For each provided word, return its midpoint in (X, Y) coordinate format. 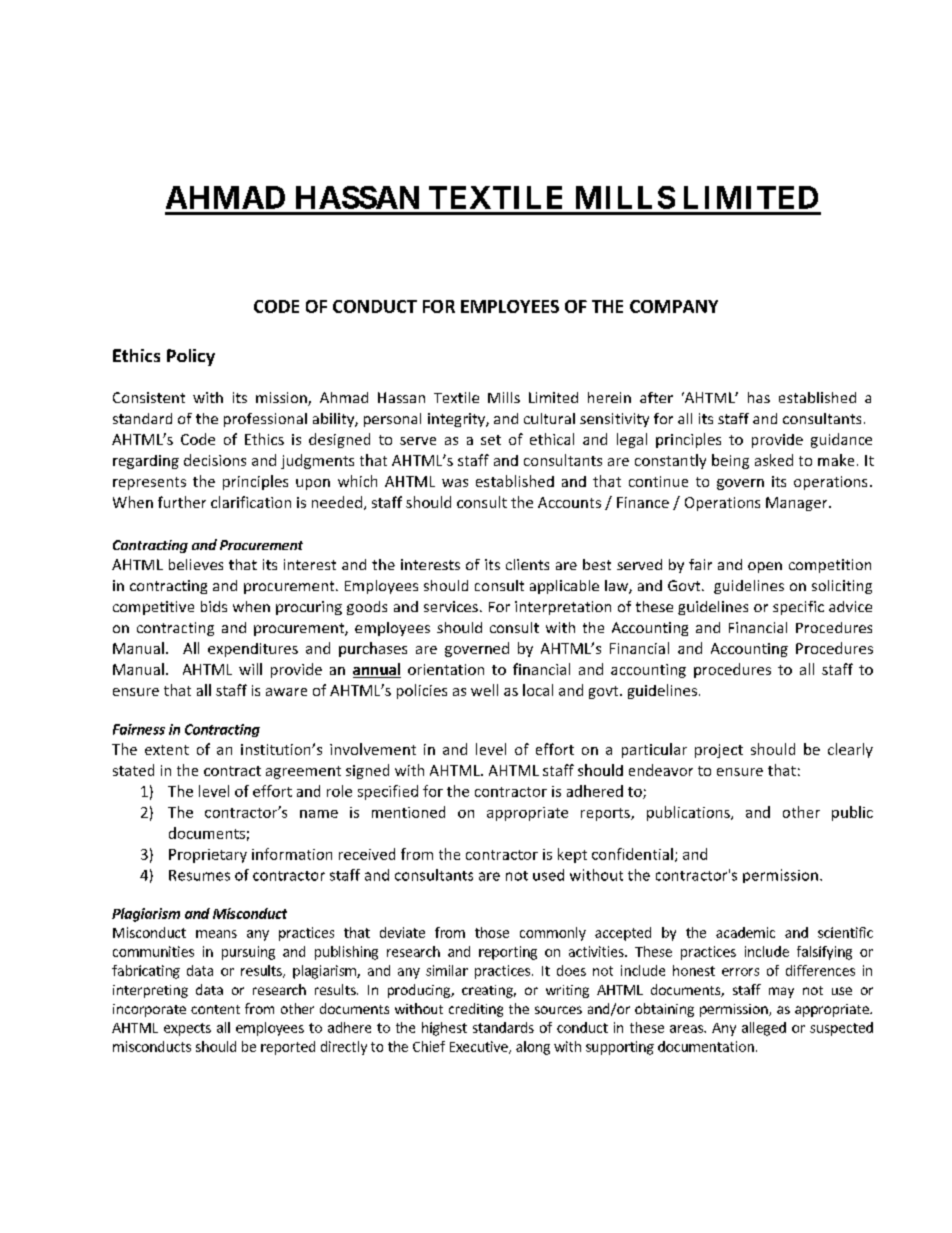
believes (196, 564)
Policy (191, 357)
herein (609, 397)
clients (527, 564)
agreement (303, 772)
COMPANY (674, 306)
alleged (764, 1029)
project (719, 751)
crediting (476, 1010)
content (215, 1009)
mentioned (408, 812)
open (765, 567)
